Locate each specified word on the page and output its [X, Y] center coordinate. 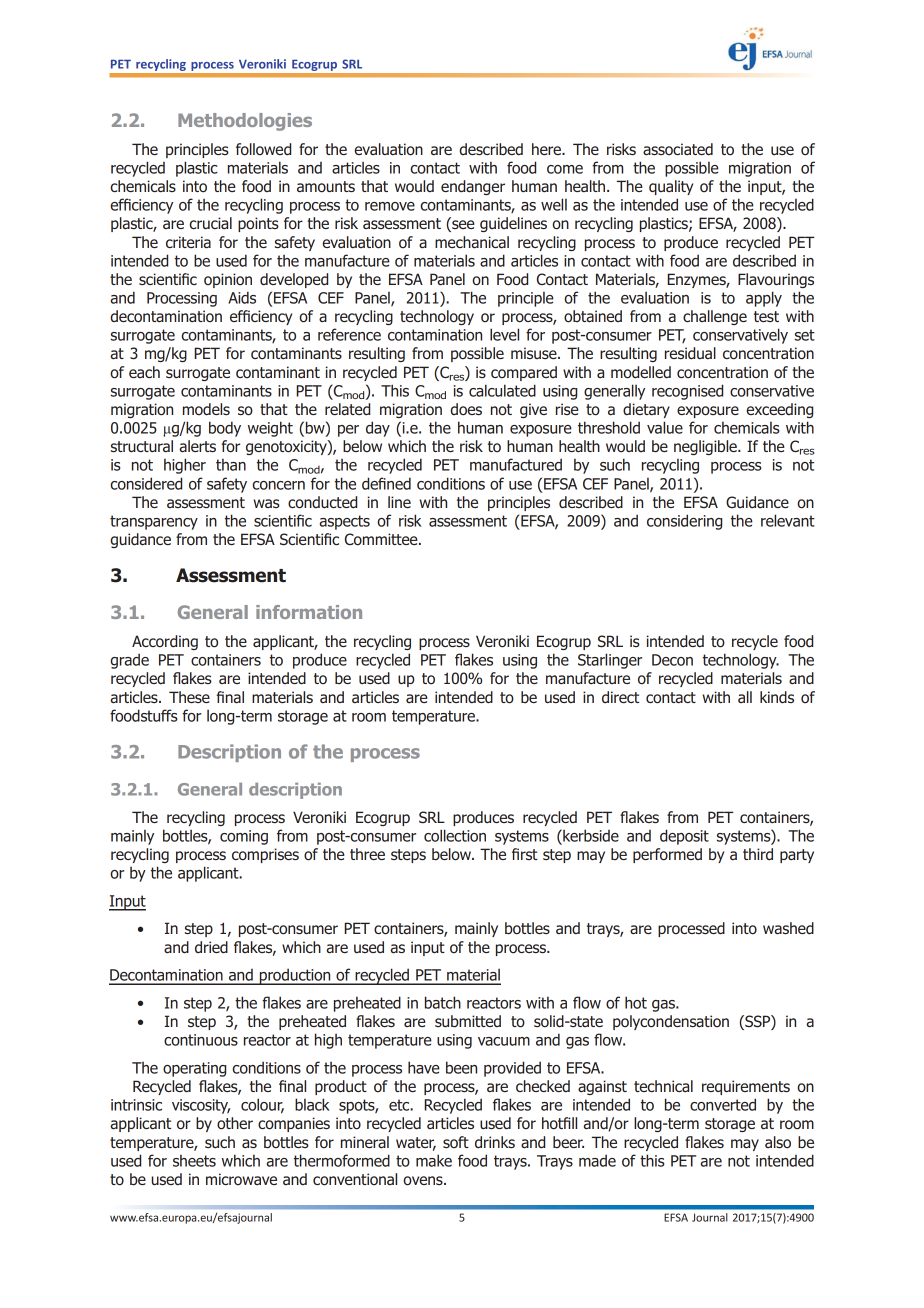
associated [678, 149]
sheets [194, 1160]
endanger [473, 187]
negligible [706, 447]
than [231, 464]
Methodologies [245, 122]
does [466, 409]
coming [244, 837]
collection [455, 835]
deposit [684, 837]
